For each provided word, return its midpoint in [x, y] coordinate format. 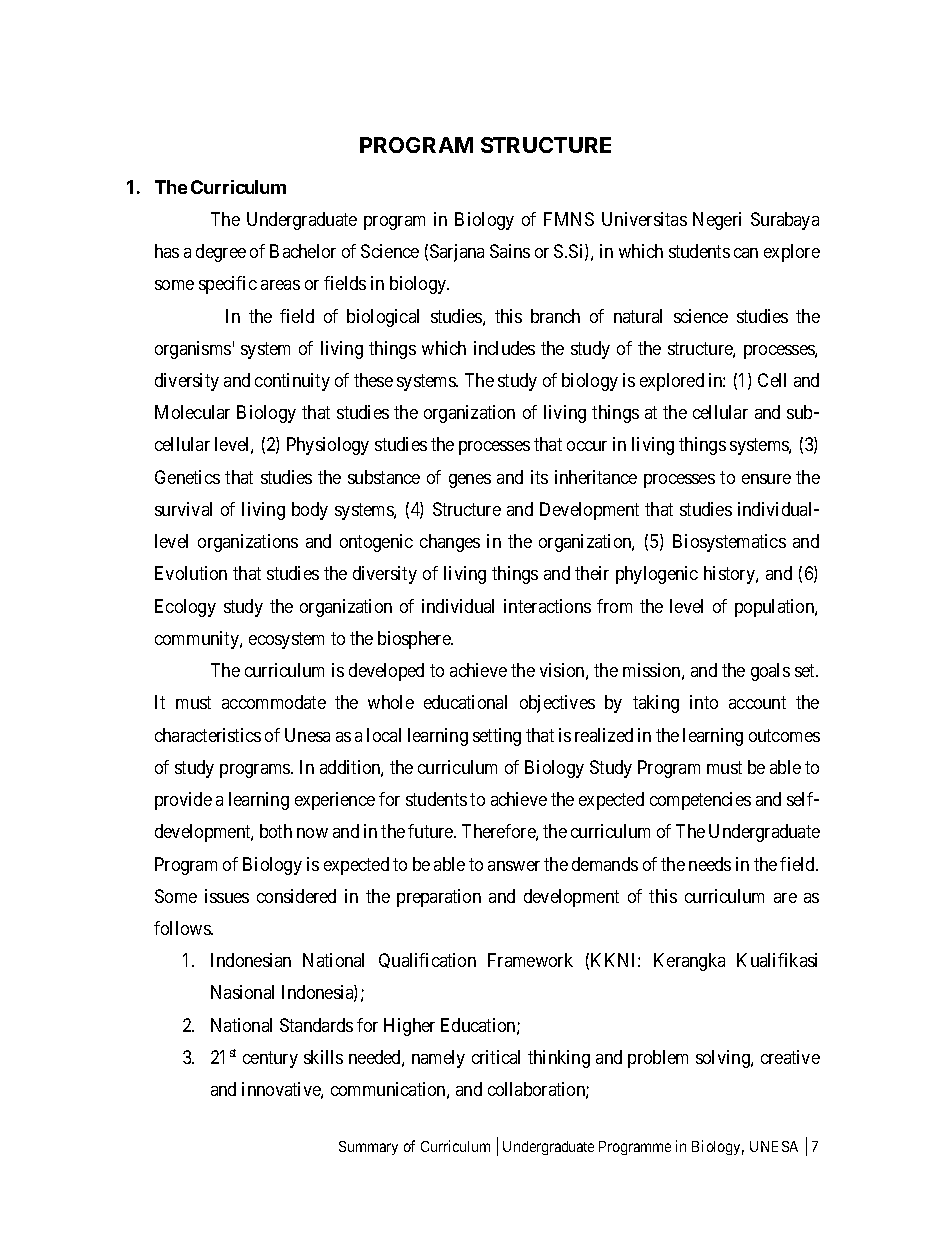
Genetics [187, 477]
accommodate [274, 702]
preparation [439, 898]
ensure [766, 479]
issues [227, 896]
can [746, 253]
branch [555, 316]
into [704, 702]
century [270, 1059]
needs [710, 864]
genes [470, 481]
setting [497, 737]
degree [221, 253]
